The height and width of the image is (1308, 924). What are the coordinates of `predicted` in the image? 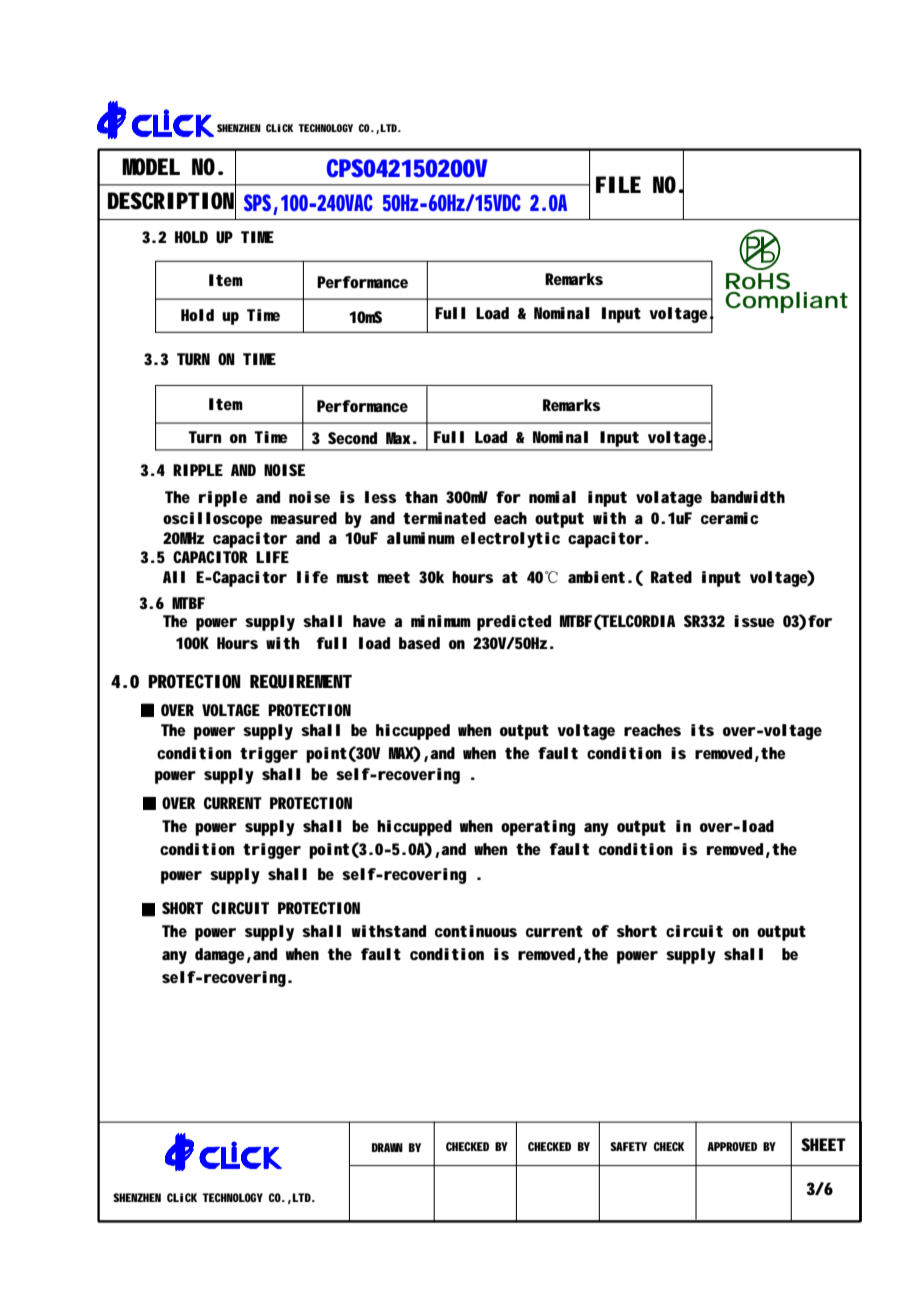 It's located at (514, 623).
